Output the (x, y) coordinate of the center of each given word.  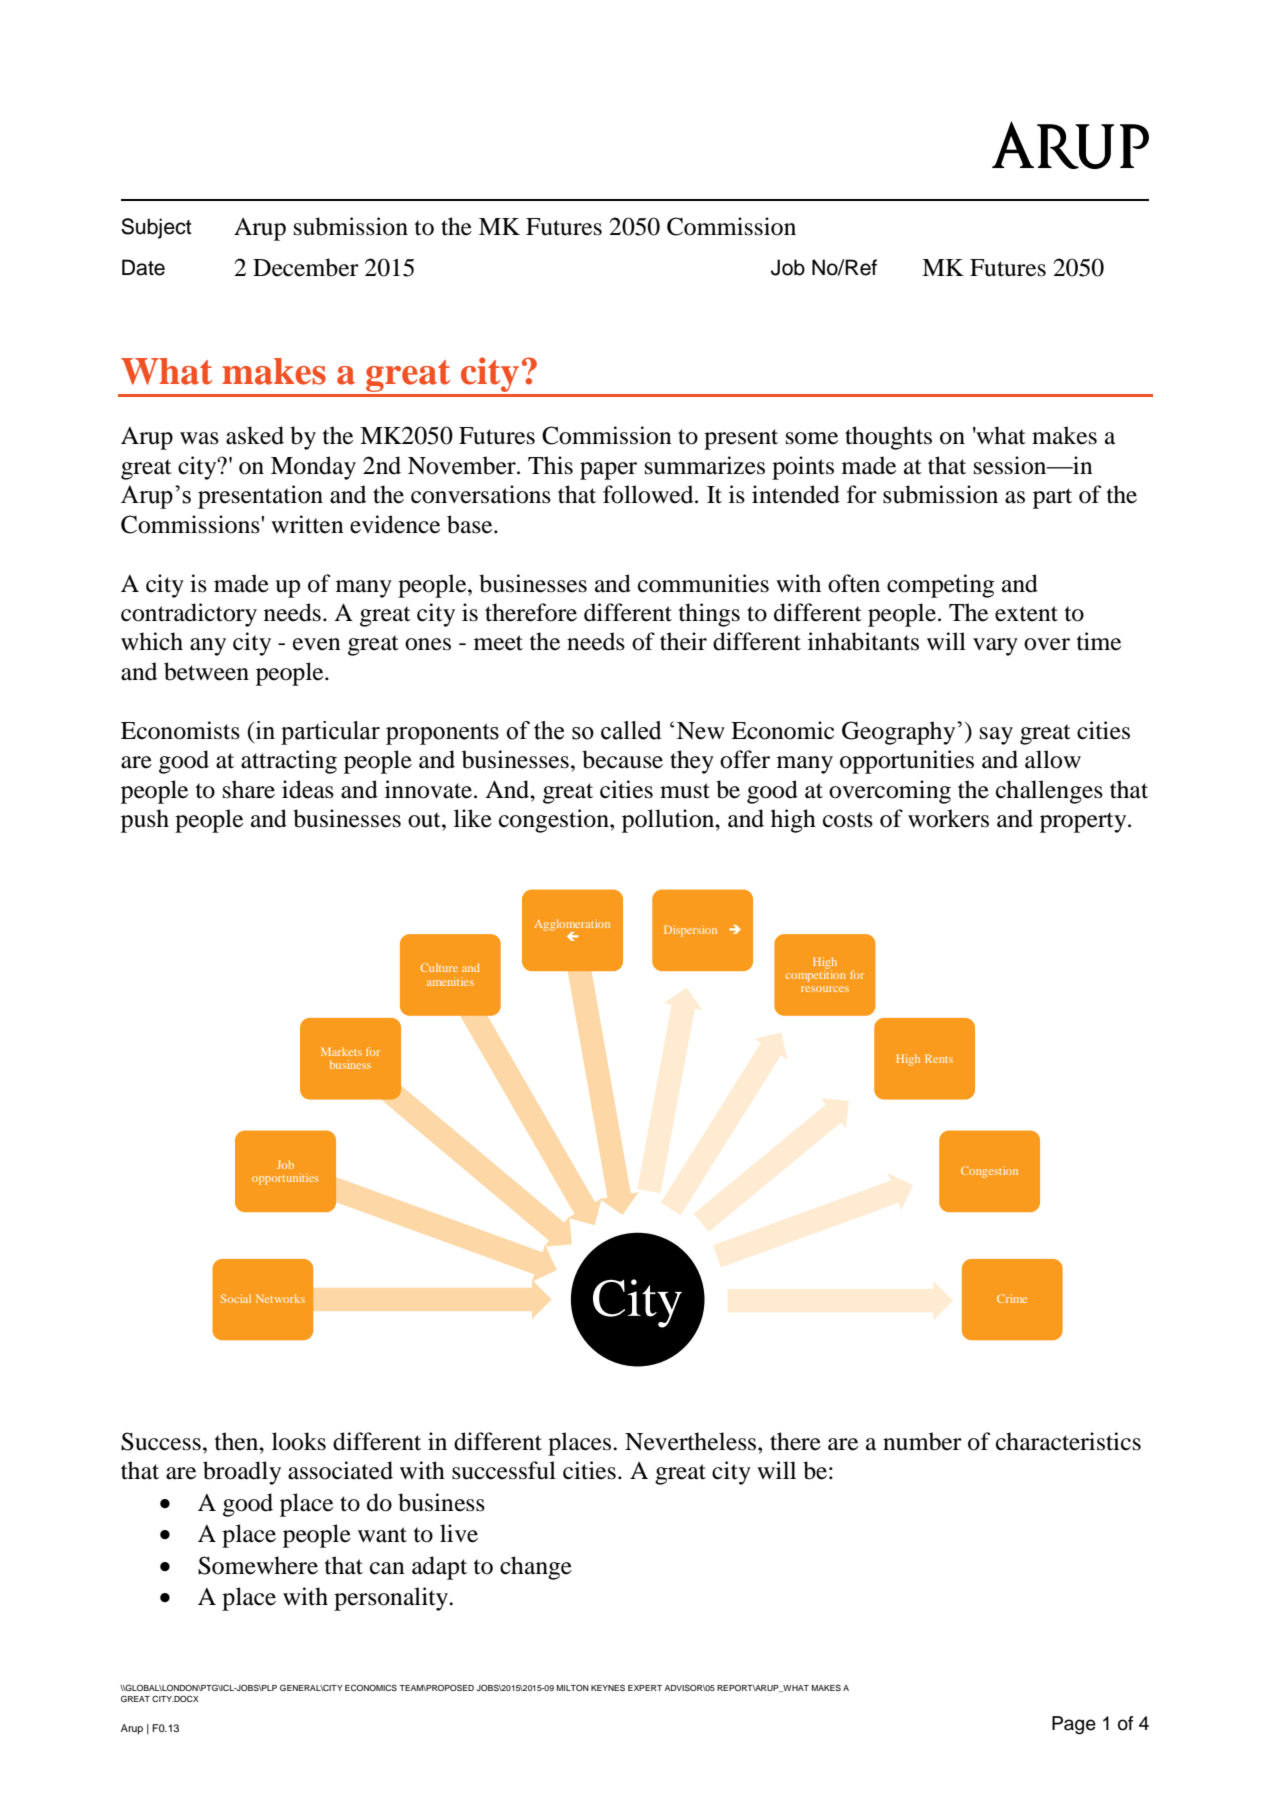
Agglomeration (572, 926)
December (306, 267)
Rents (939, 1058)
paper (608, 471)
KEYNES (608, 1687)
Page (1074, 1725)
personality (392, 1599)
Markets (341, 1051)
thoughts (888, 438)
